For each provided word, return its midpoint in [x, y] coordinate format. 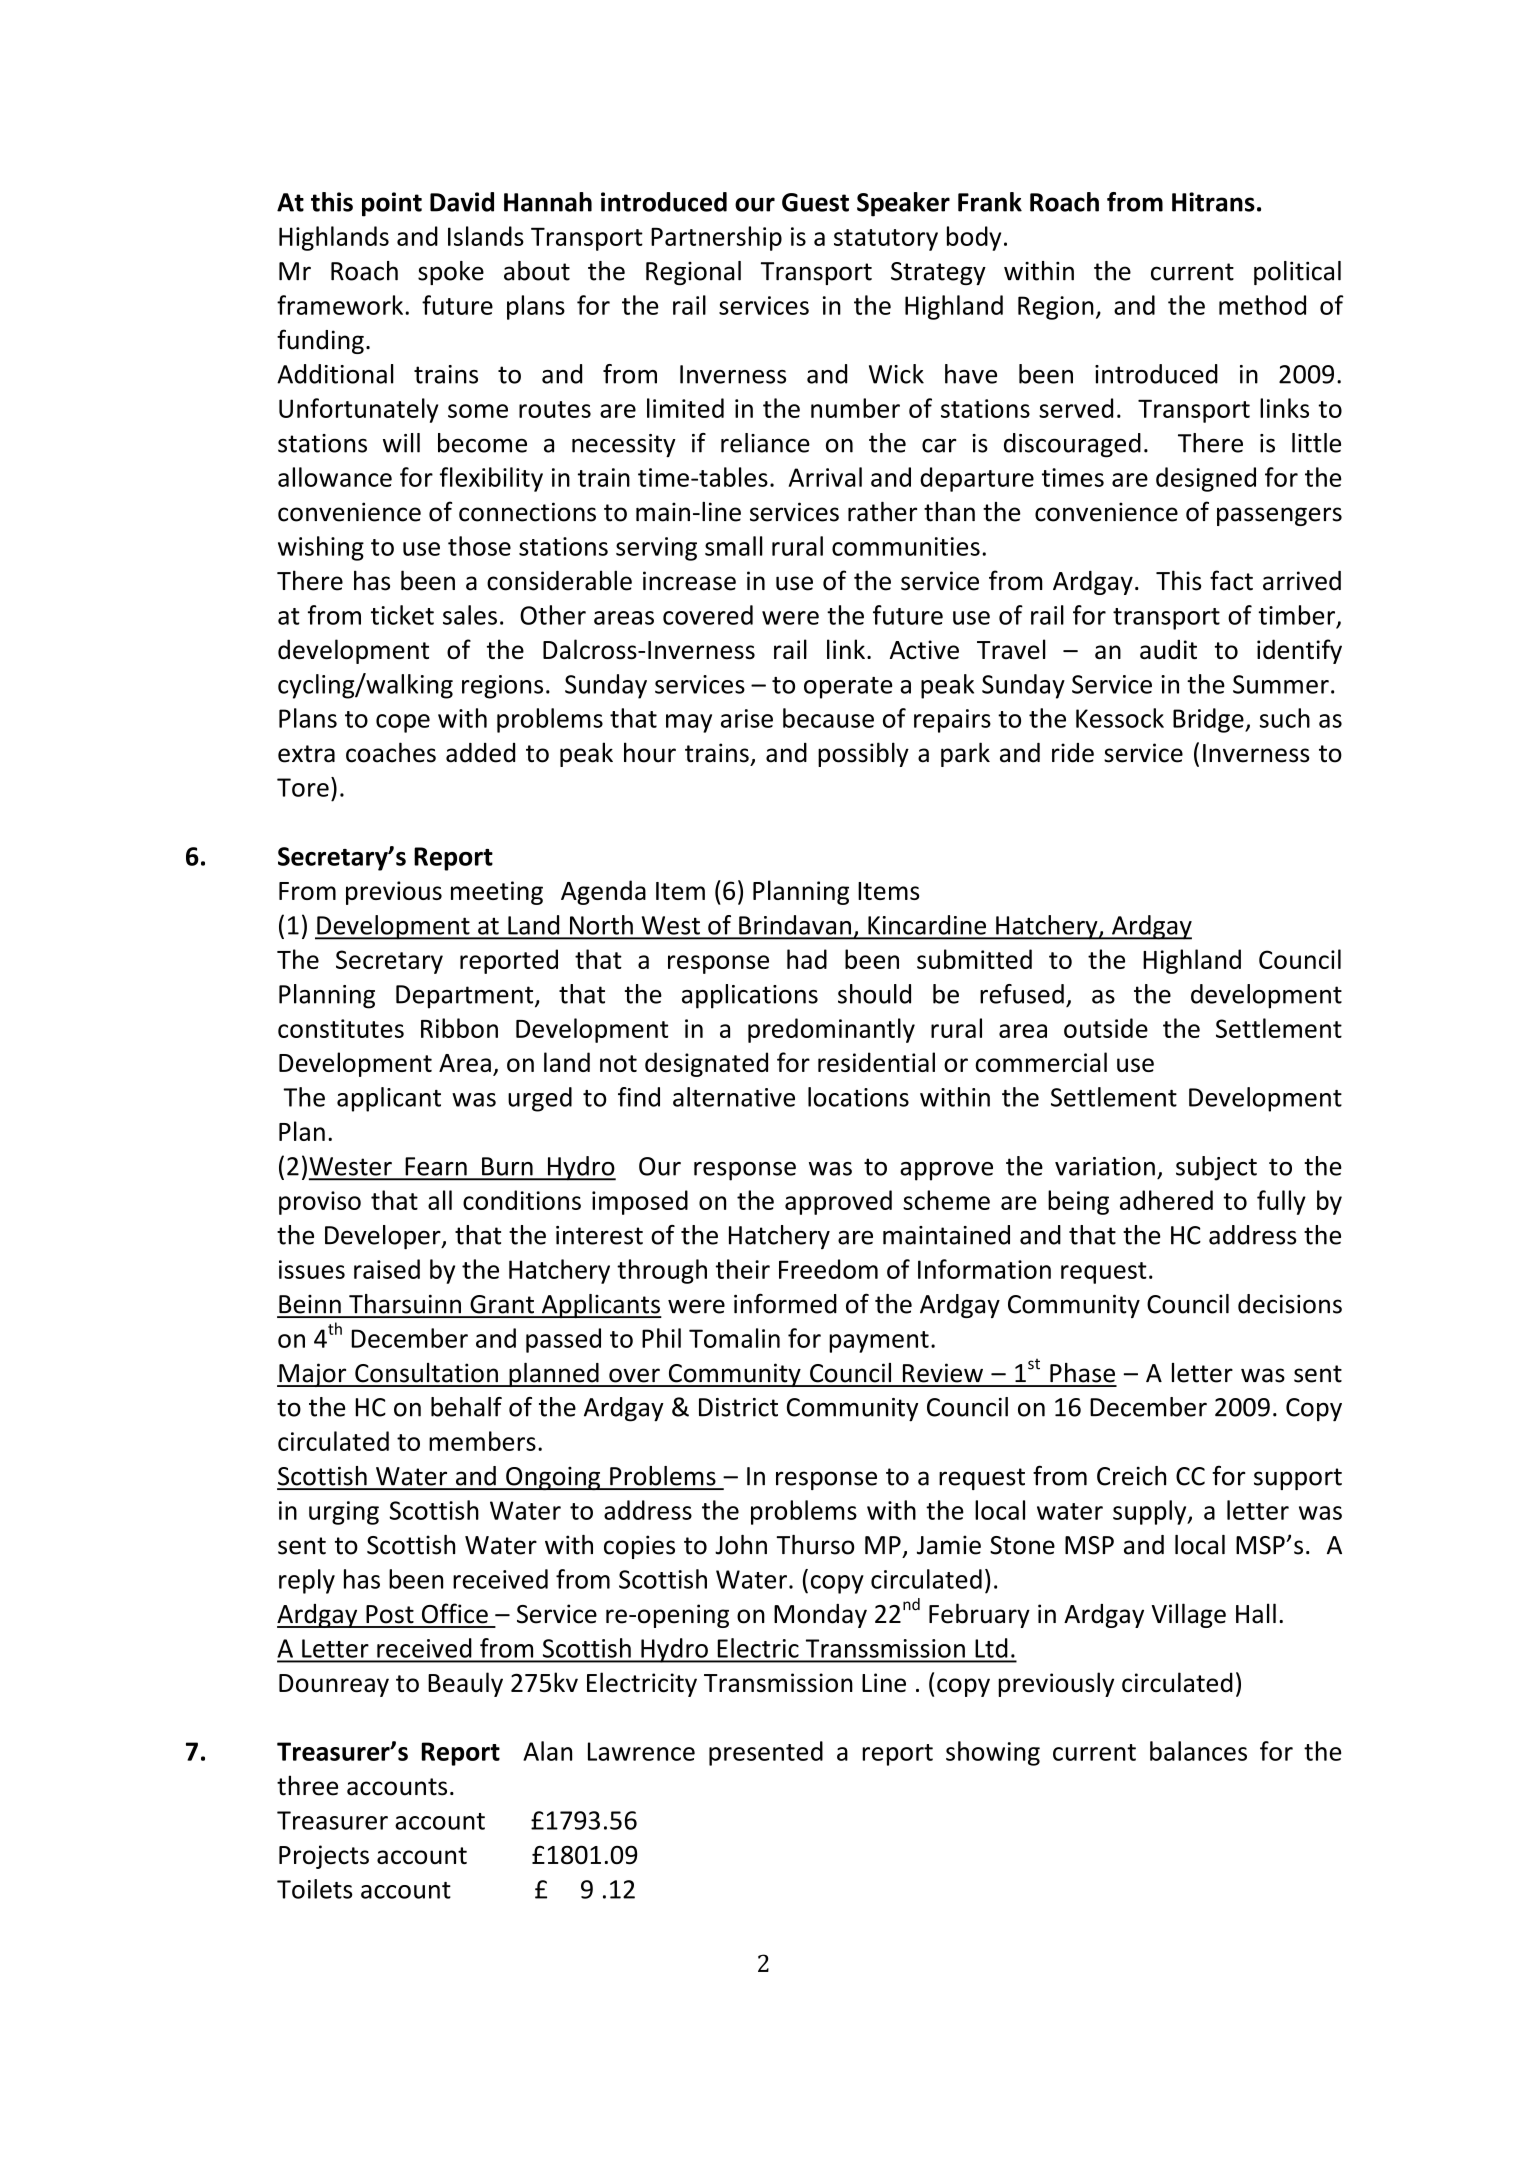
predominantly [831, 1030]
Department [466, 997]
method [1262, 305]
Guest [815, 202]
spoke [451, 273]
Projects [324, 1857]
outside [1106, 1028]
